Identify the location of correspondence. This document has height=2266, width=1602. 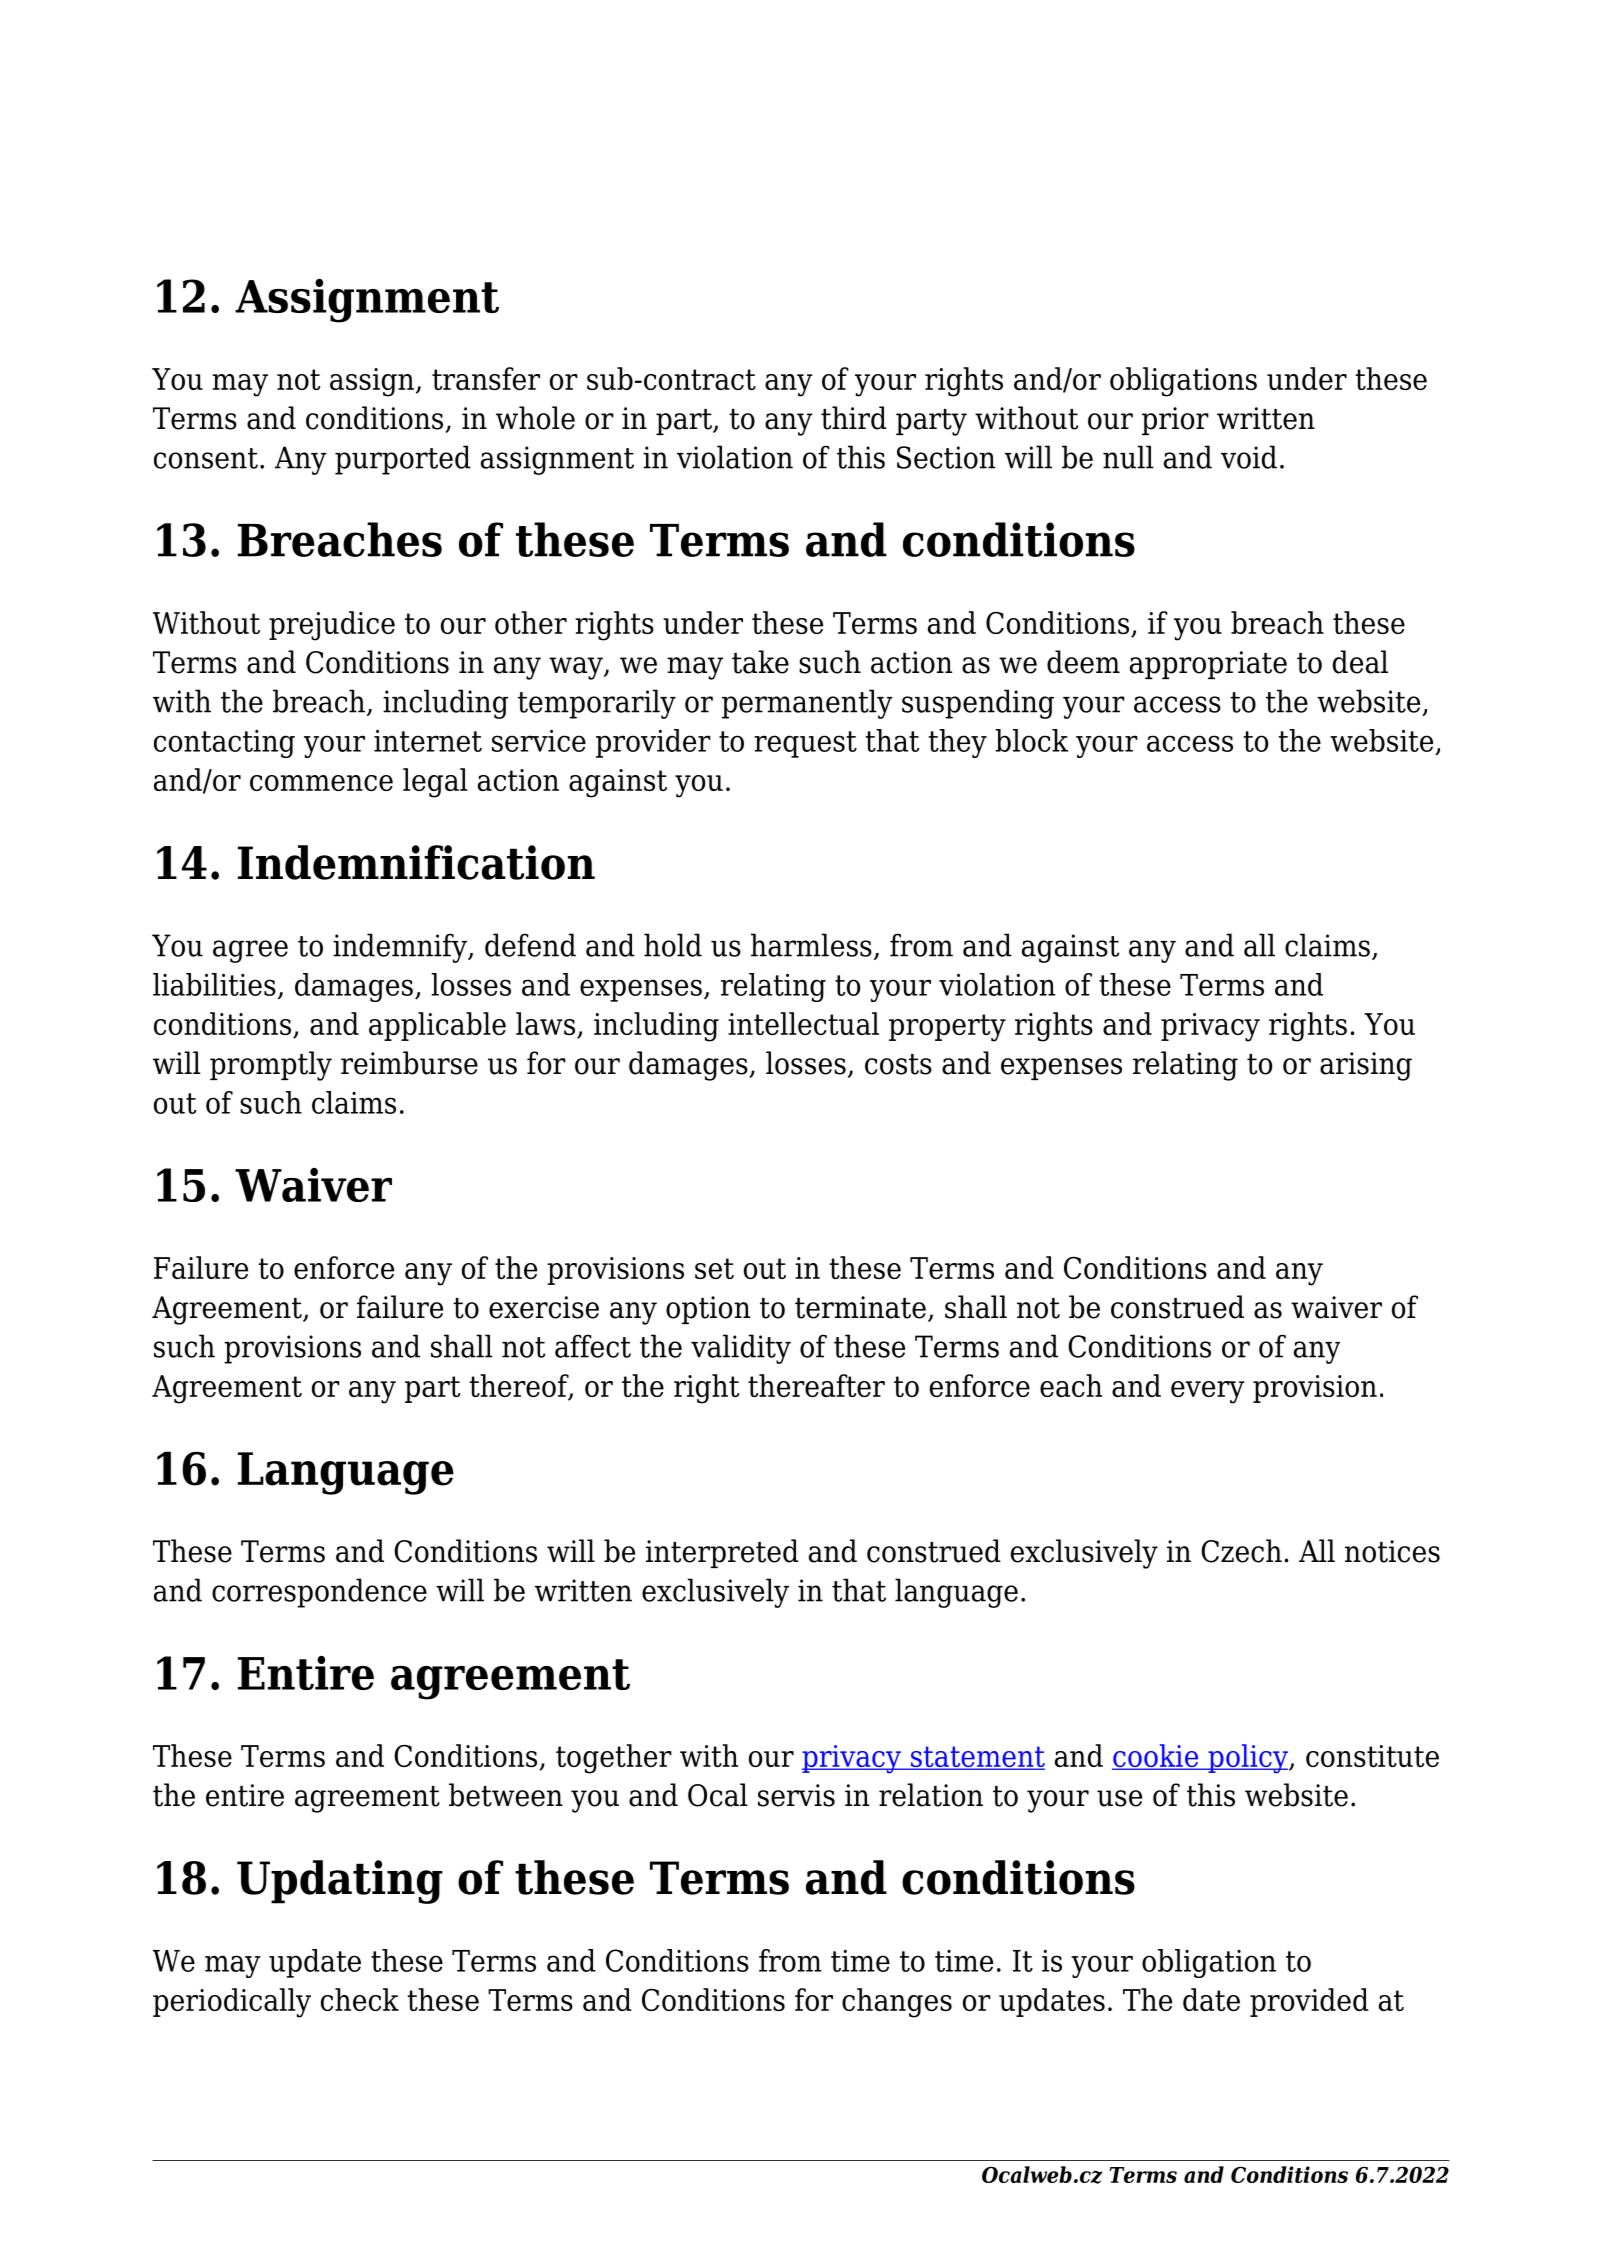
(319, 1593).
